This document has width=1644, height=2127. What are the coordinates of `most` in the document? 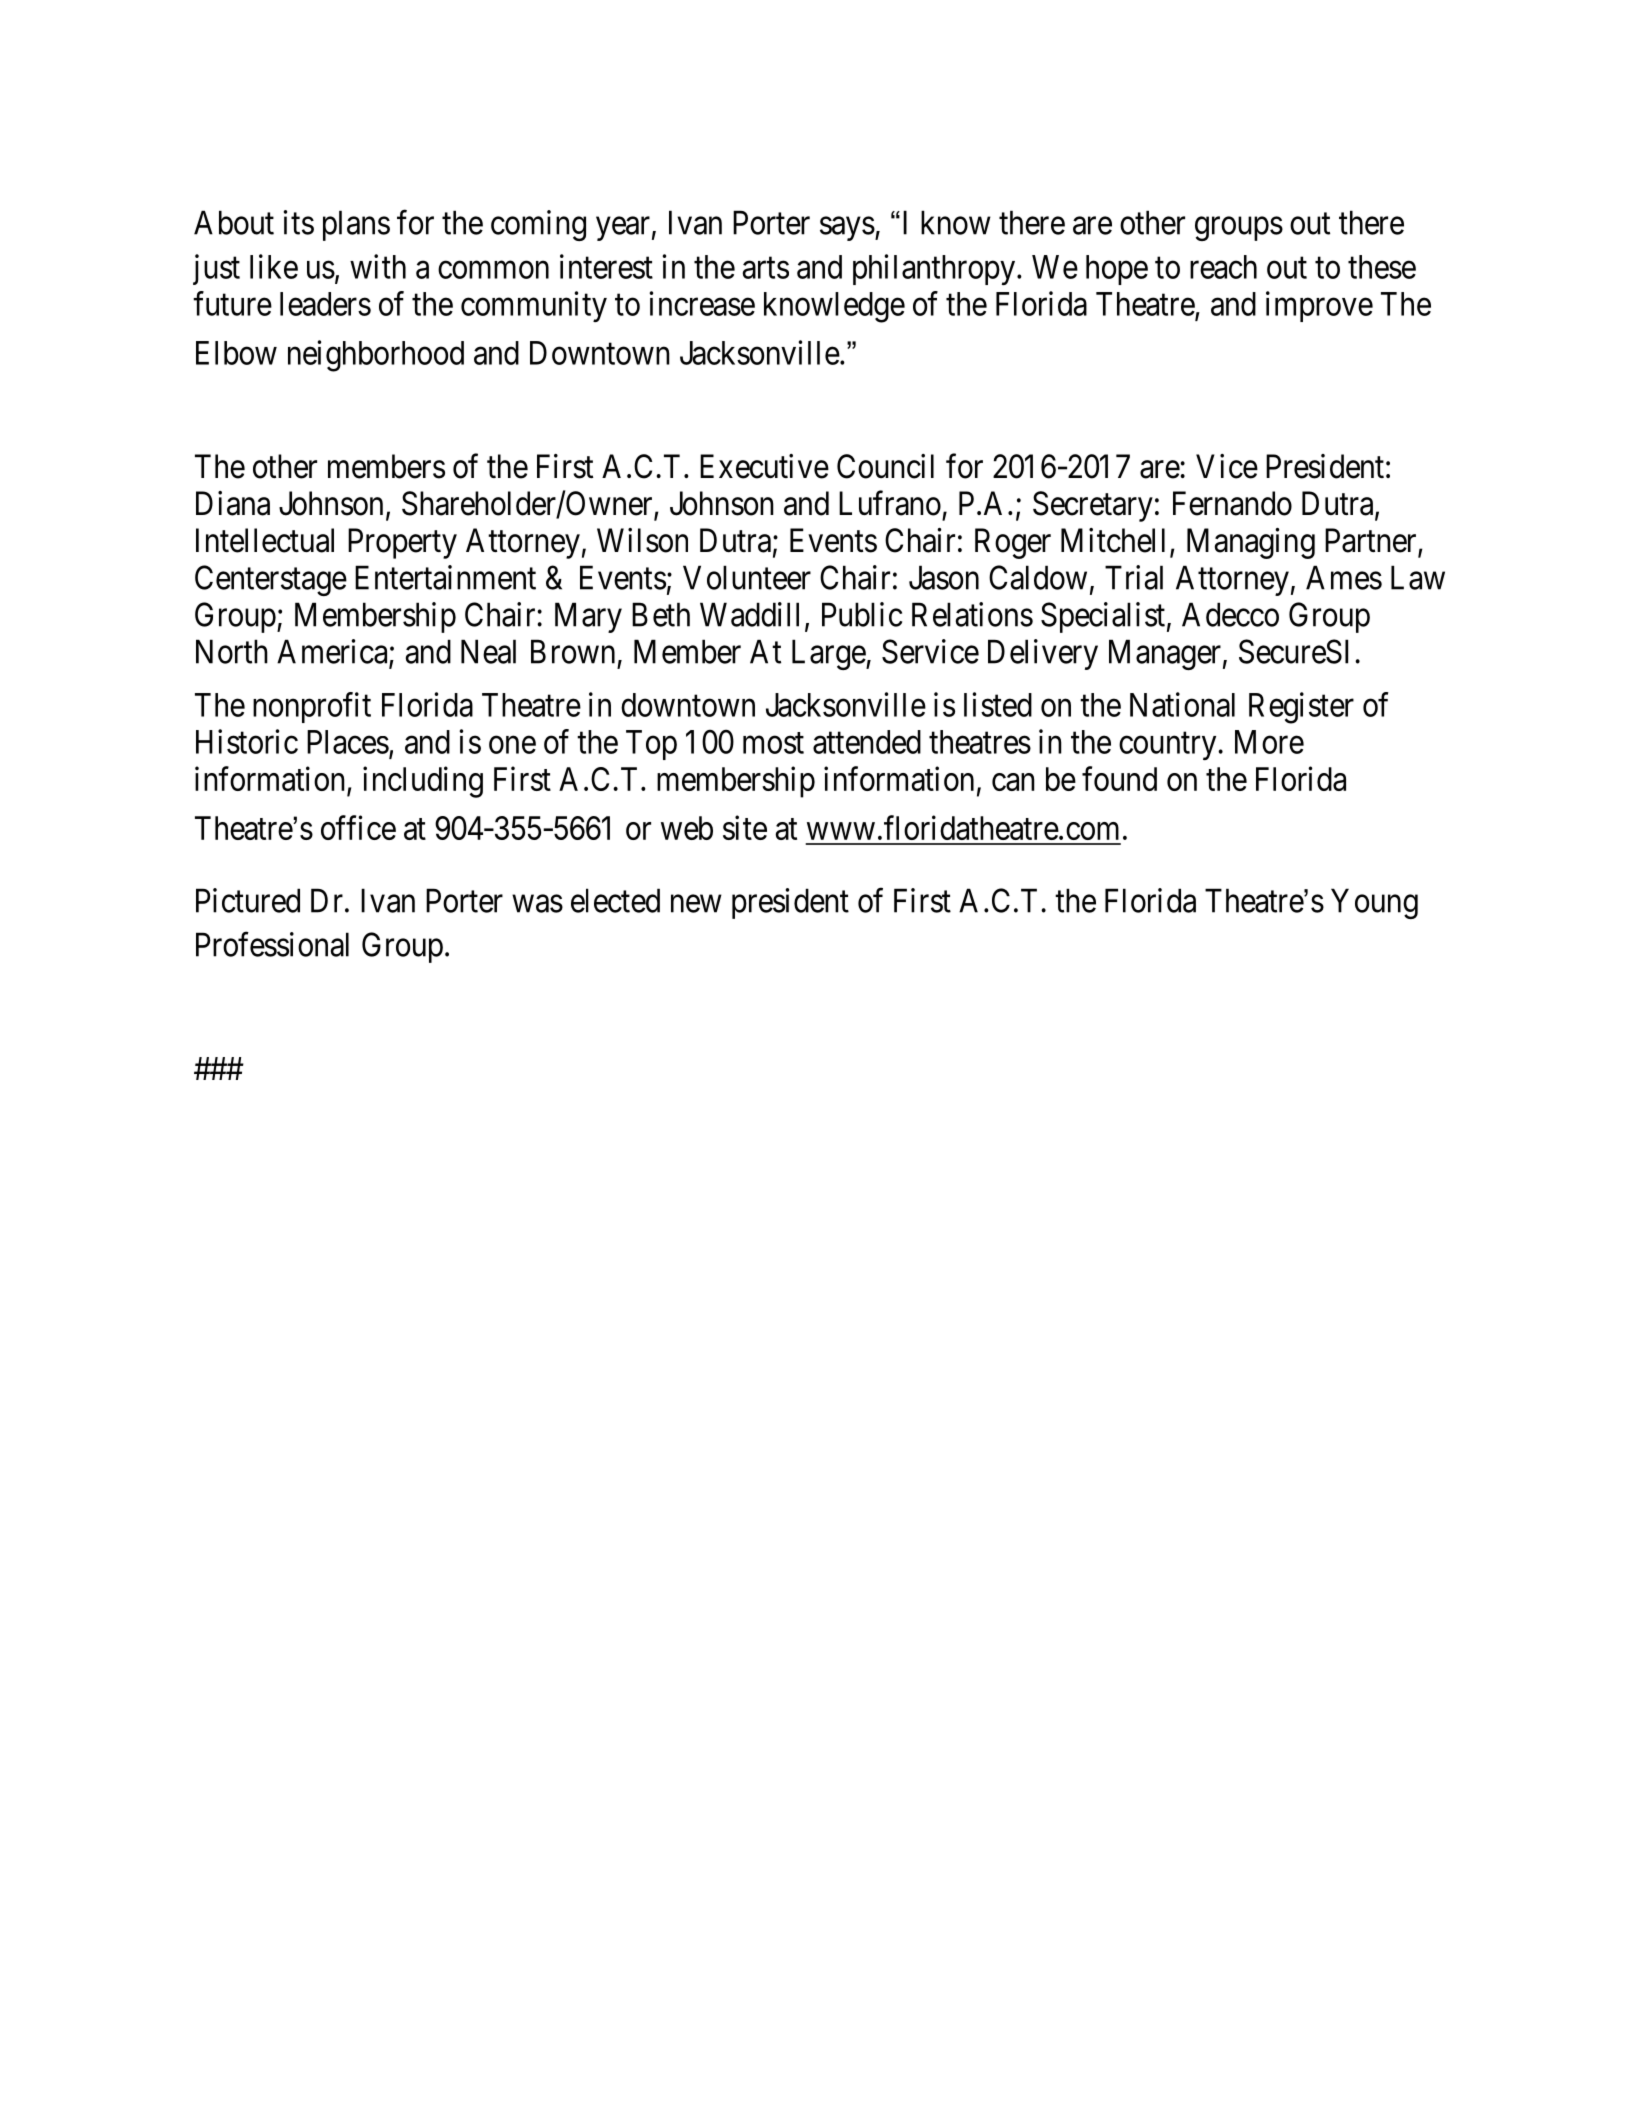 It's located at (773, 743).
